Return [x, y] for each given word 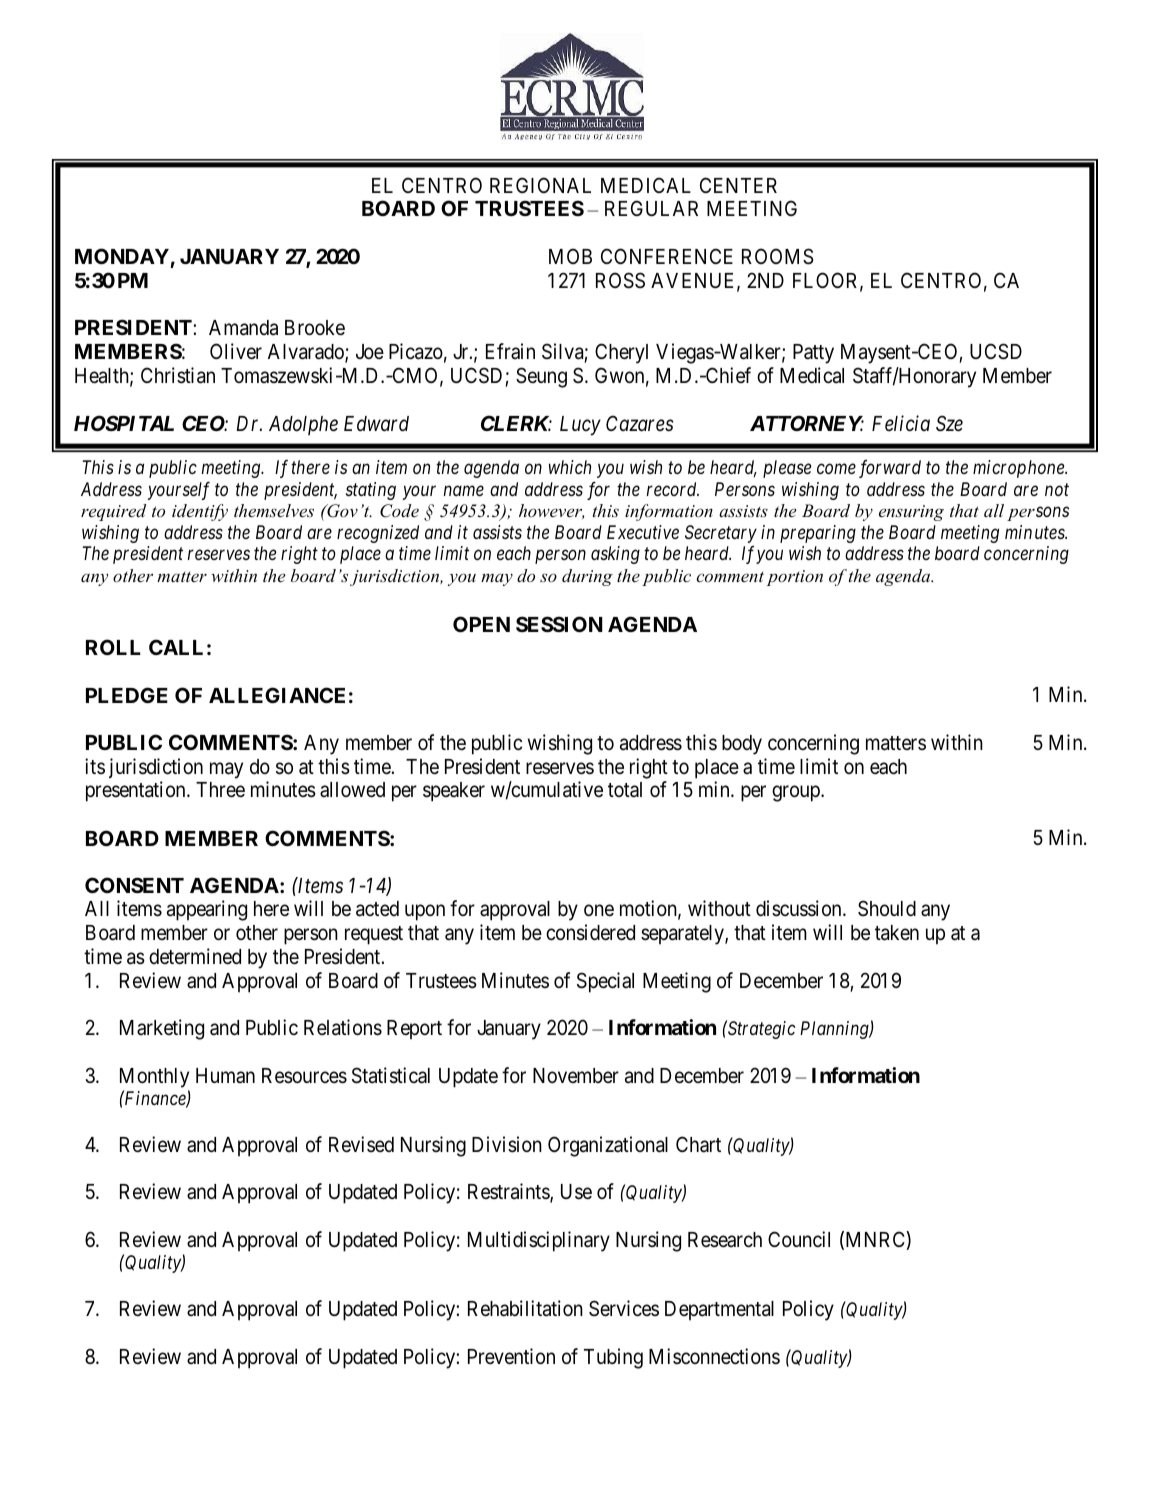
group [797, 794]
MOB [570, 256]
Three [220, 790]
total [625, 790]
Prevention [511, 1356]
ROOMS [777, 256]
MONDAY [122, 256]
